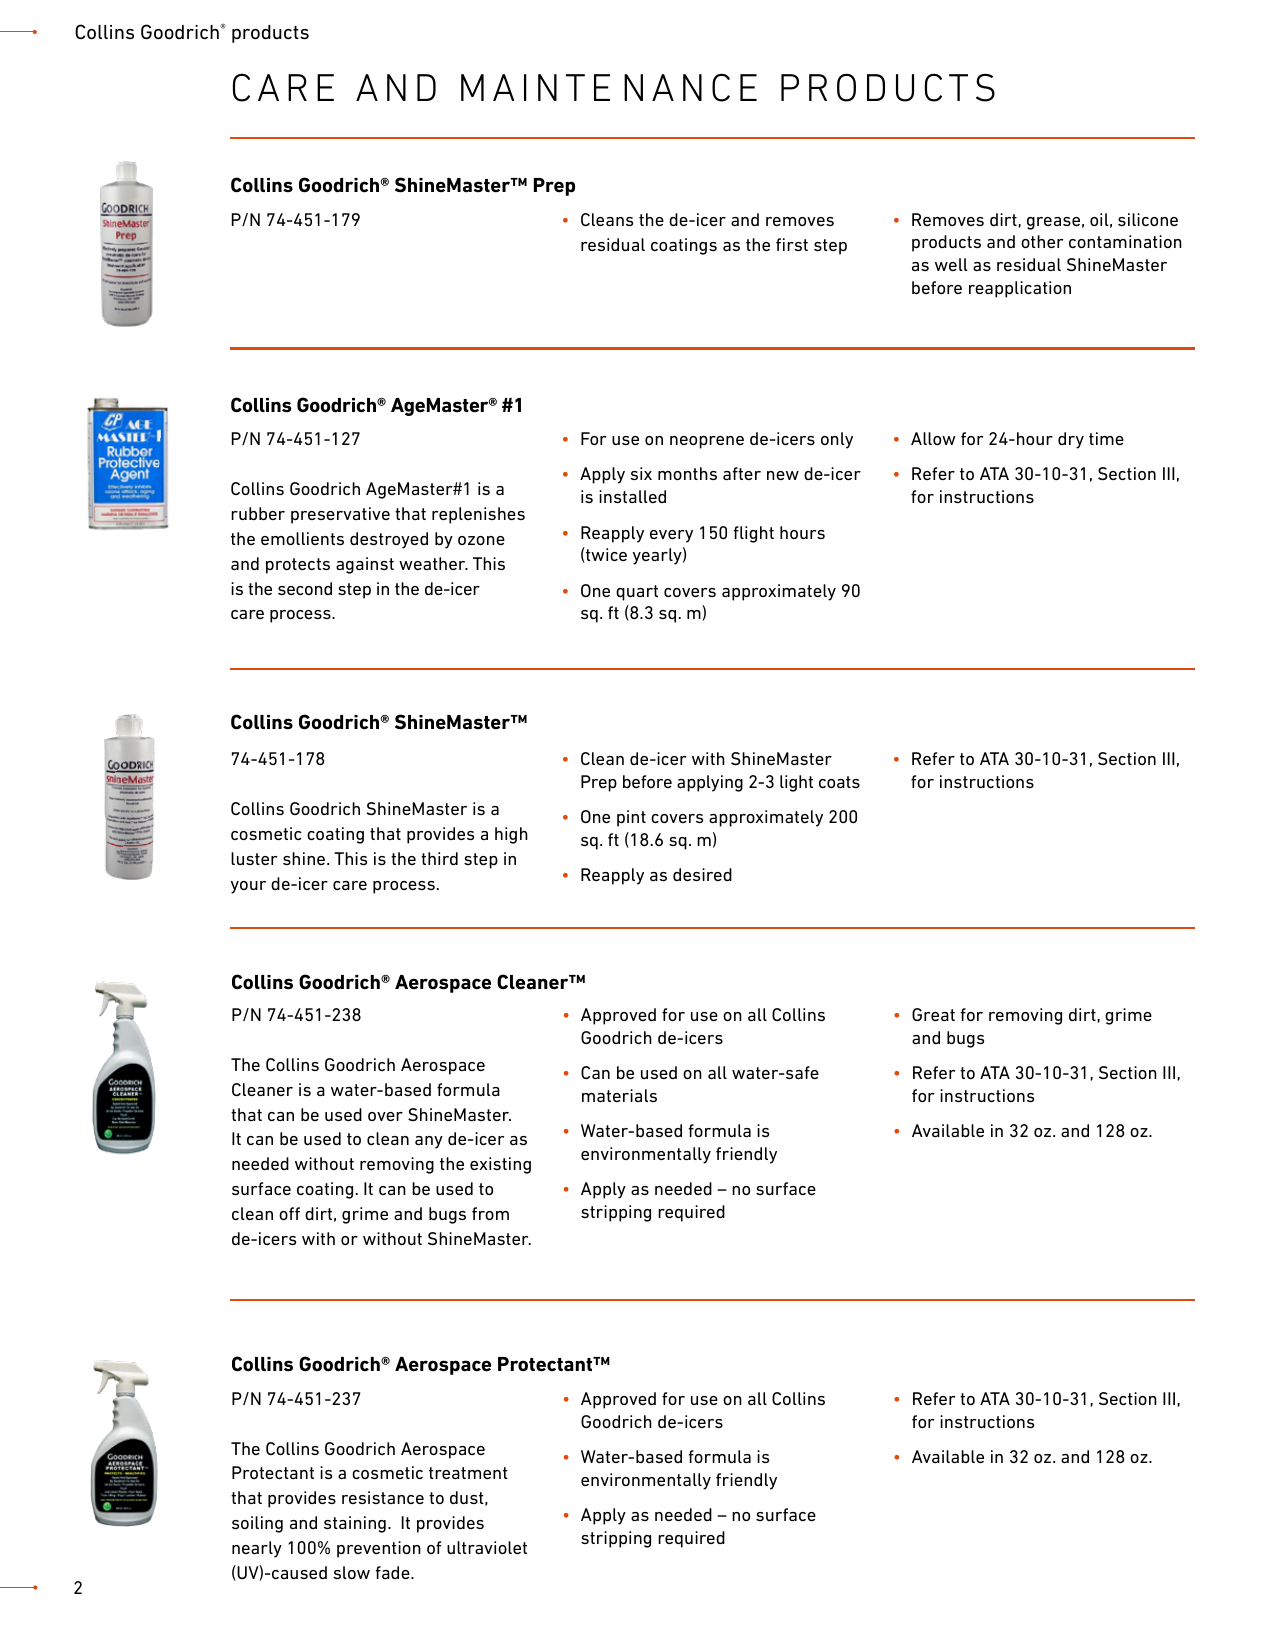 The image size is (1270, 1644). What do you see at coordinates (289, 1213) in the page?
I see `off` at bounding box center [289, 1213].
